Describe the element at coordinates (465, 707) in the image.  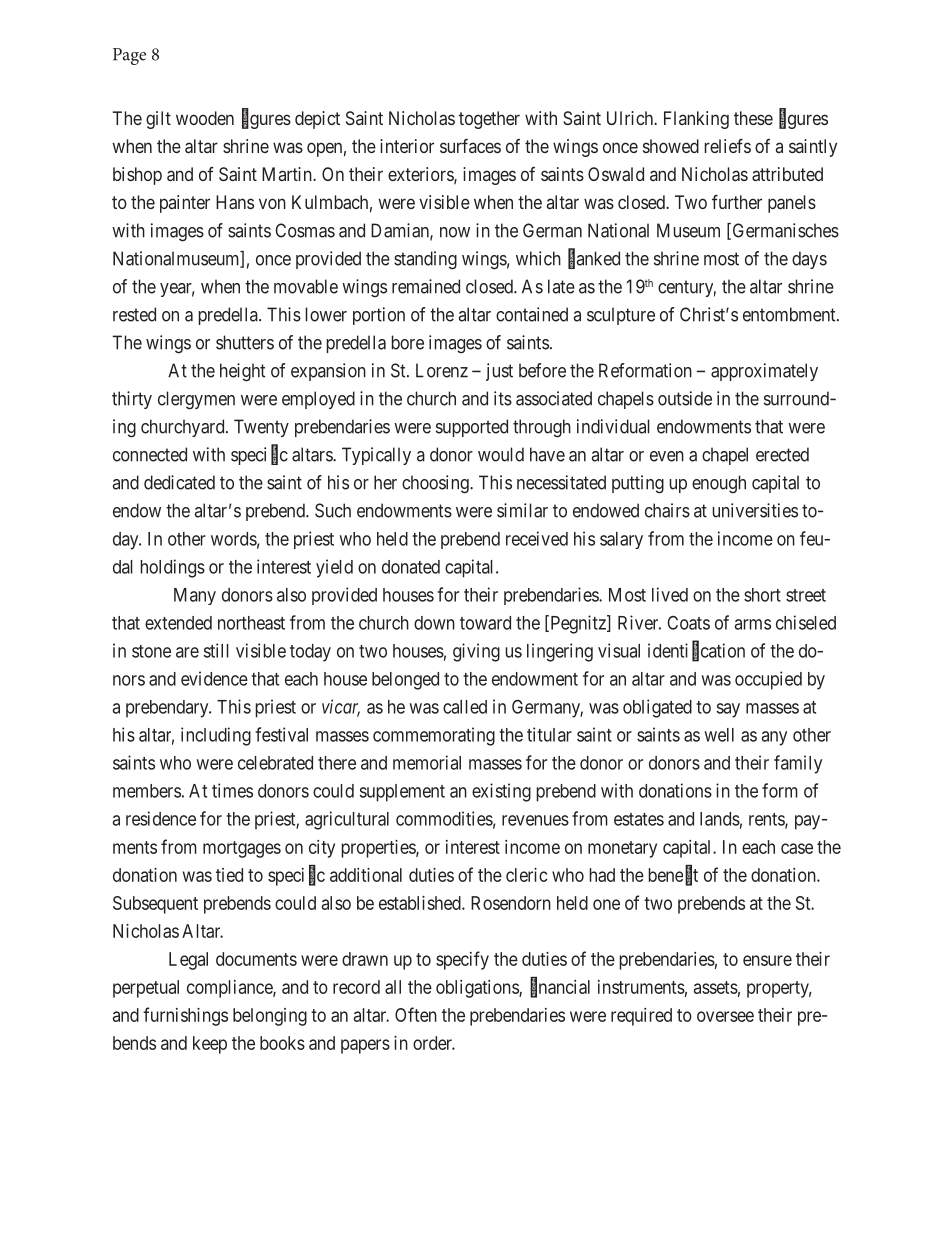
I see `called` at that location.
